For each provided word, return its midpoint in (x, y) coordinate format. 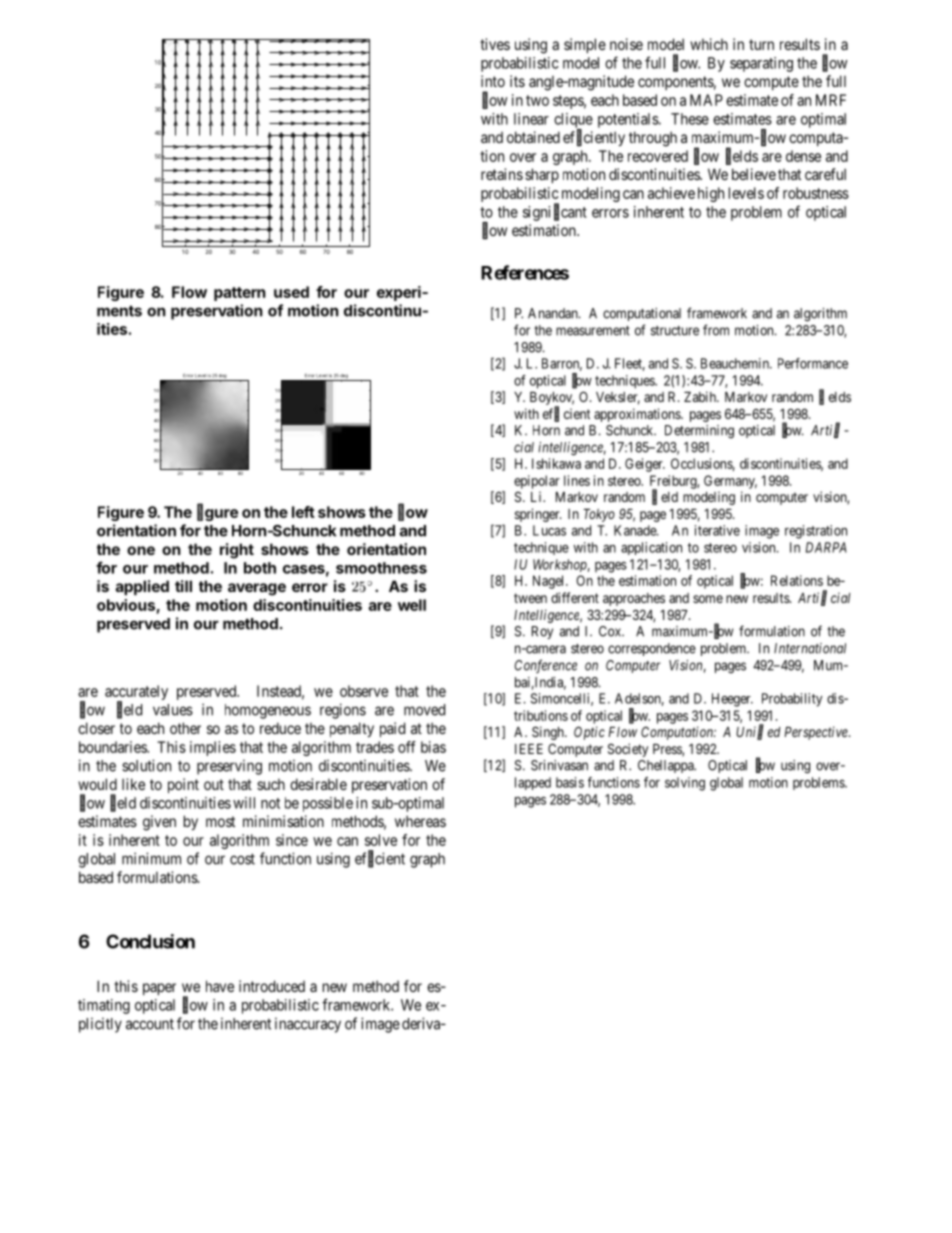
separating (761, 64)
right (237, 551)
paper (159, 989)
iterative (717, 530)
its (517, 81)
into (493, 81)
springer (538, 515)
